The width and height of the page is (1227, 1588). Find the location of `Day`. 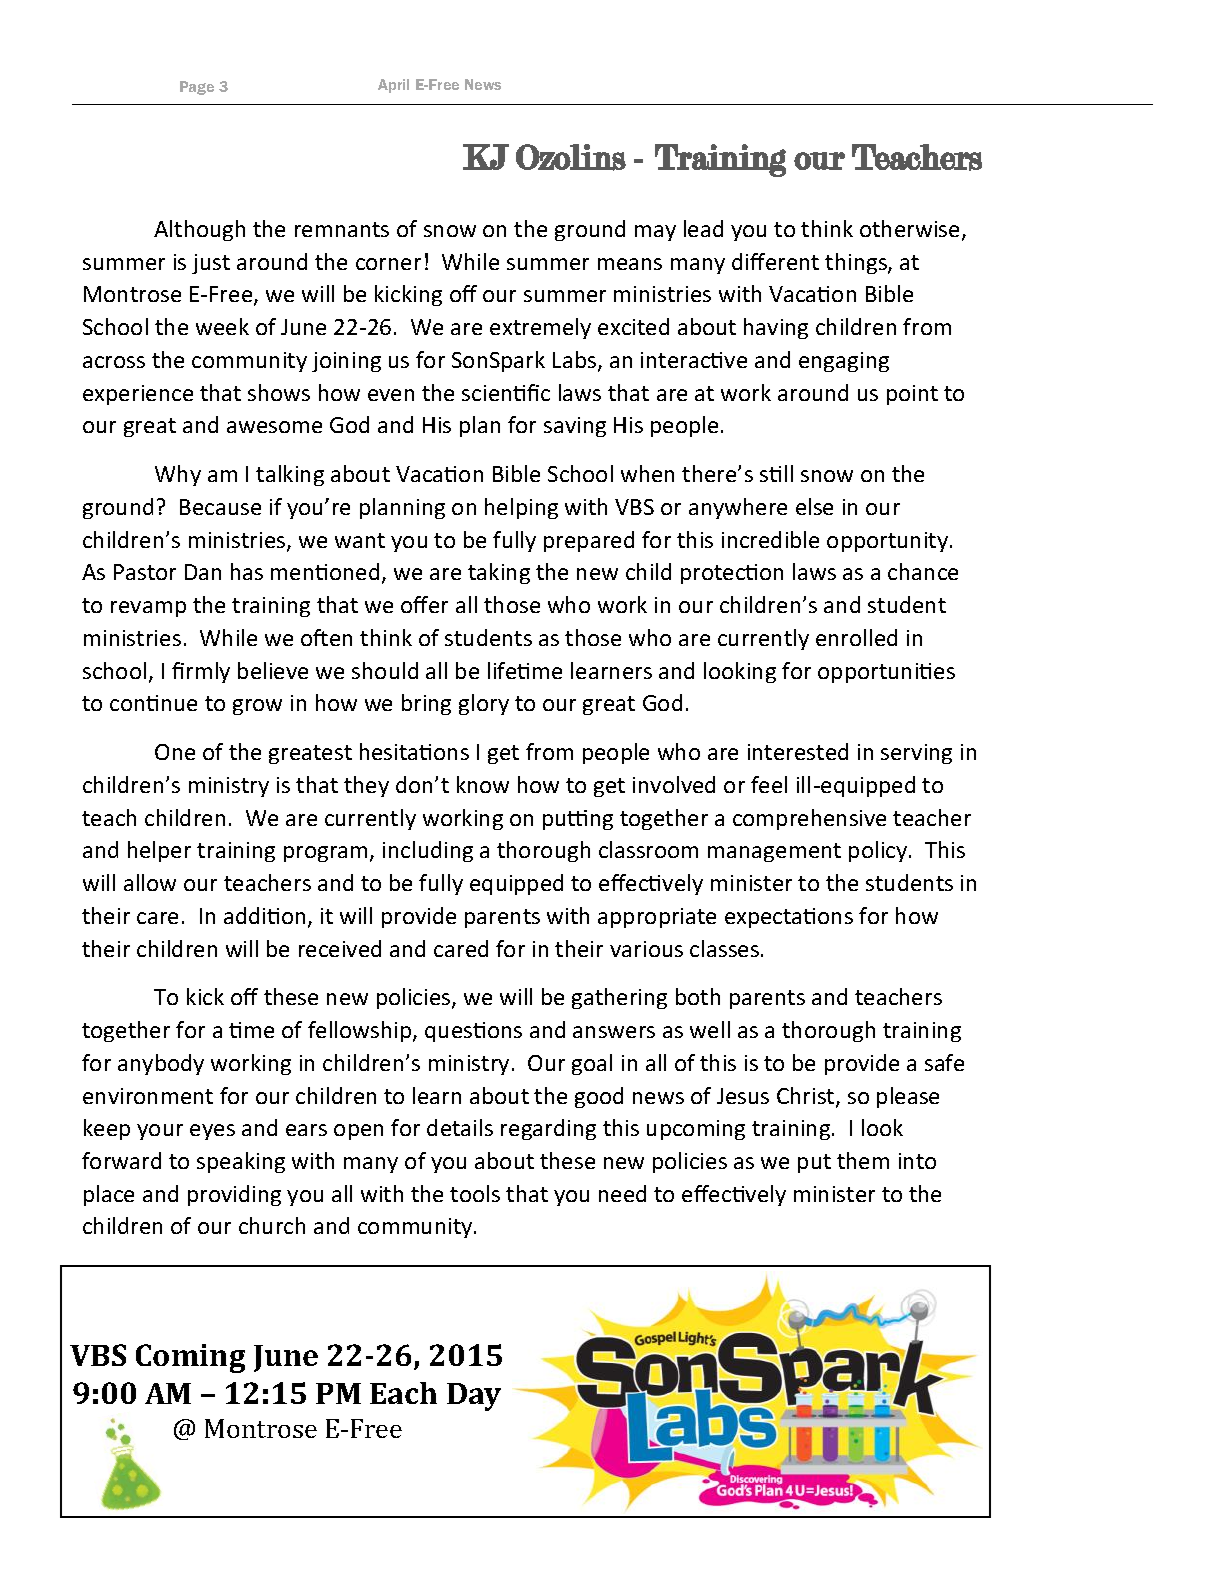

Day is located at coordinates (474, 1397).
